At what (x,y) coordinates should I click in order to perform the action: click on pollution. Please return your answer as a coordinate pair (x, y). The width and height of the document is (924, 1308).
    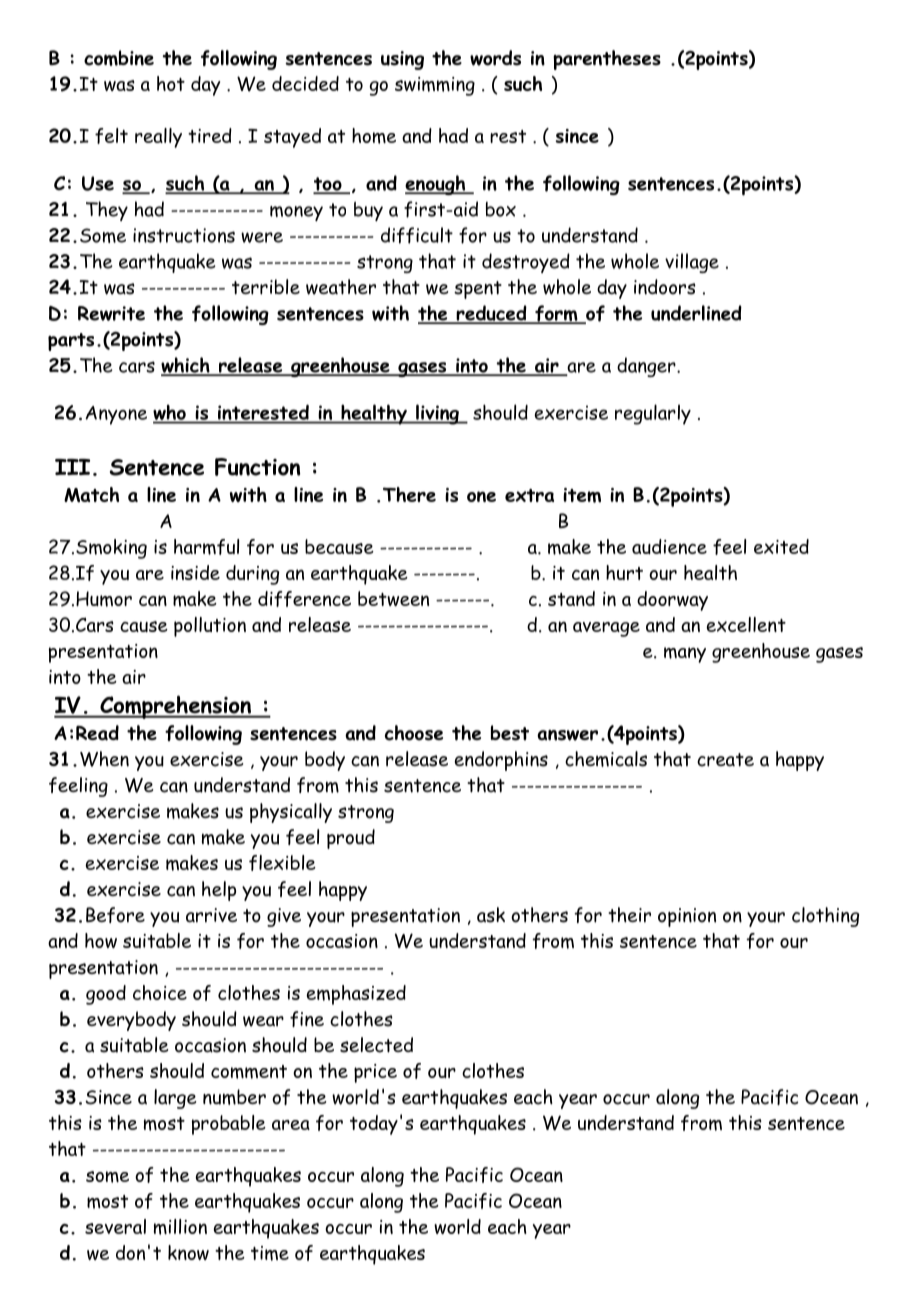
    Looking at the image, I should click on (210, 627).
